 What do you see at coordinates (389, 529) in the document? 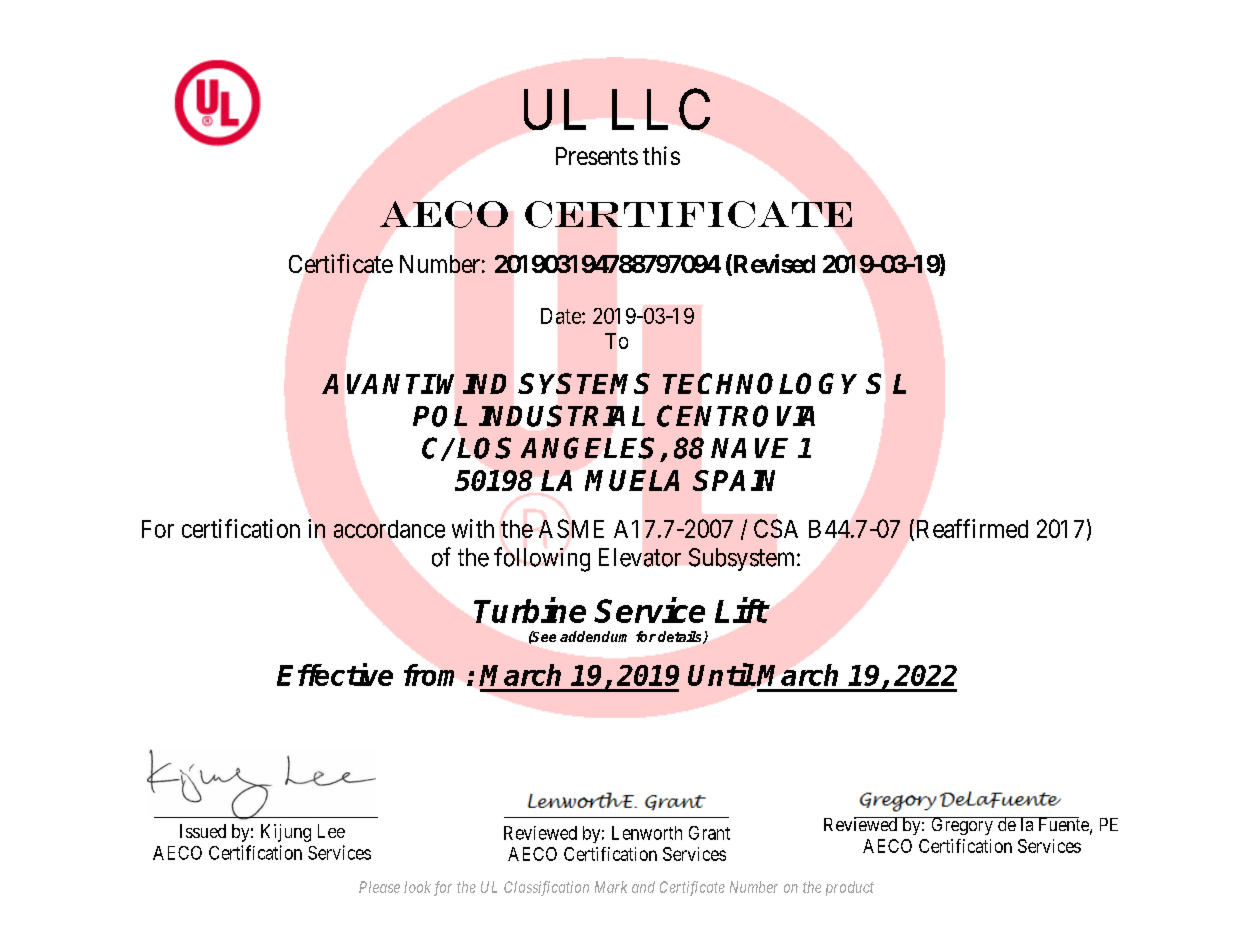
I see `accordance` at bounding box center [389, 529].
